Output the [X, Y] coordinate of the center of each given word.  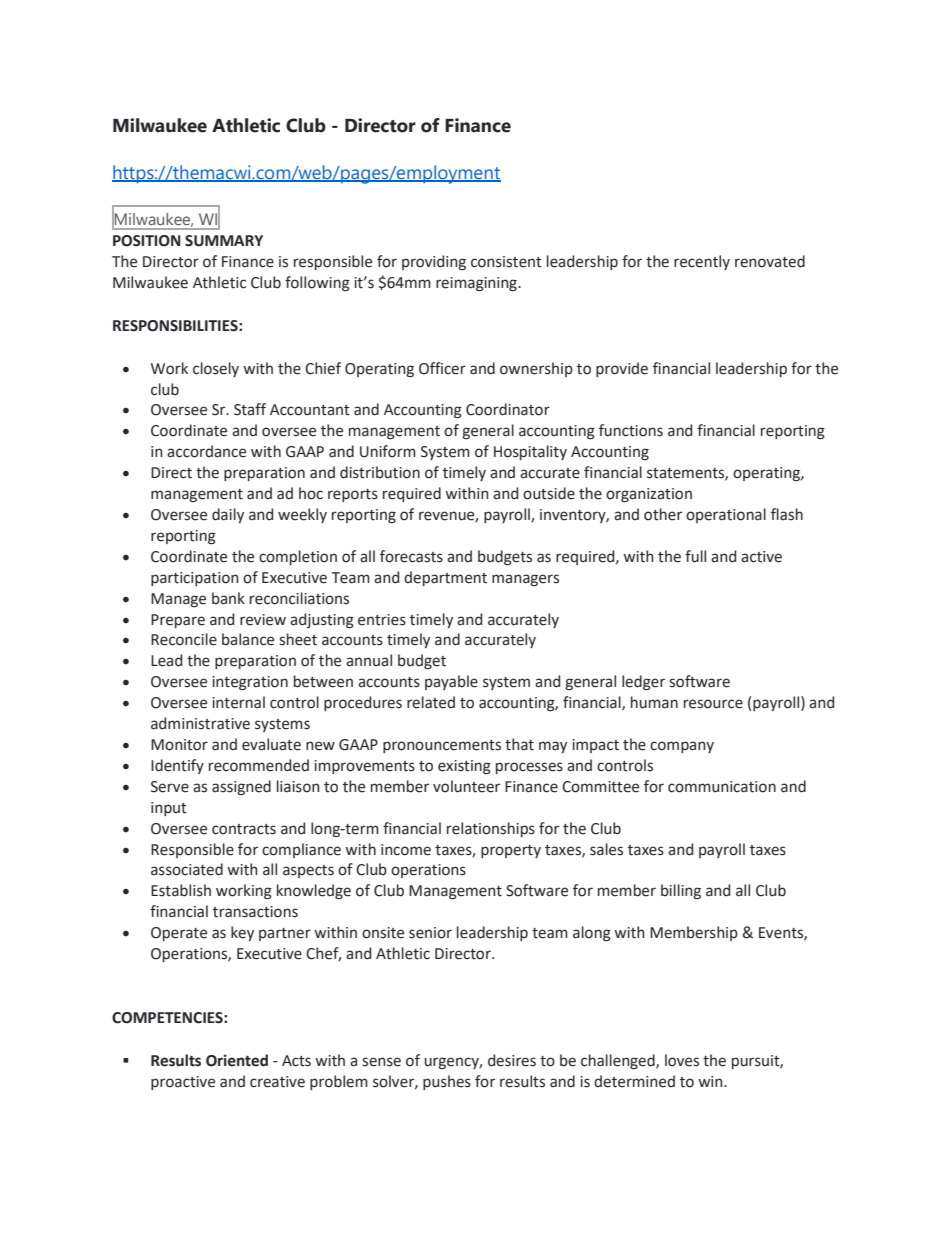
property [511, 851]
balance [248, 639]
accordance [206, 451]
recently [702, 262]
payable [451, 682]
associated [187, 869]
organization [649, 495]
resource [713, 704]
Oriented [237, 1060]
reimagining [477, 284]
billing [681, 891]
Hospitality [530, 452]
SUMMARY [224, 241]
